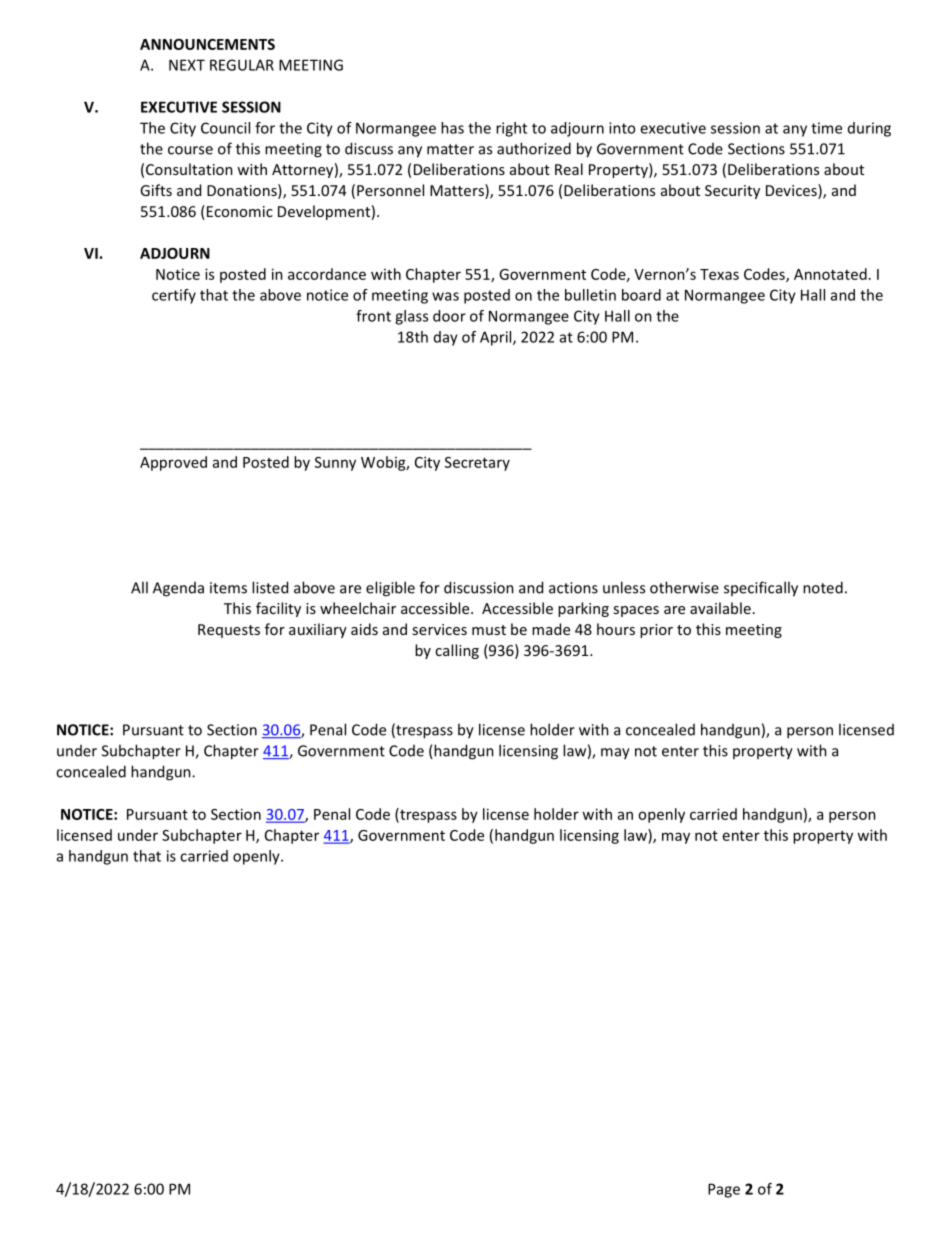 Image resolution: width=952 pixels, height=1233 pixels. I want to click on right, so click(511, 129).
